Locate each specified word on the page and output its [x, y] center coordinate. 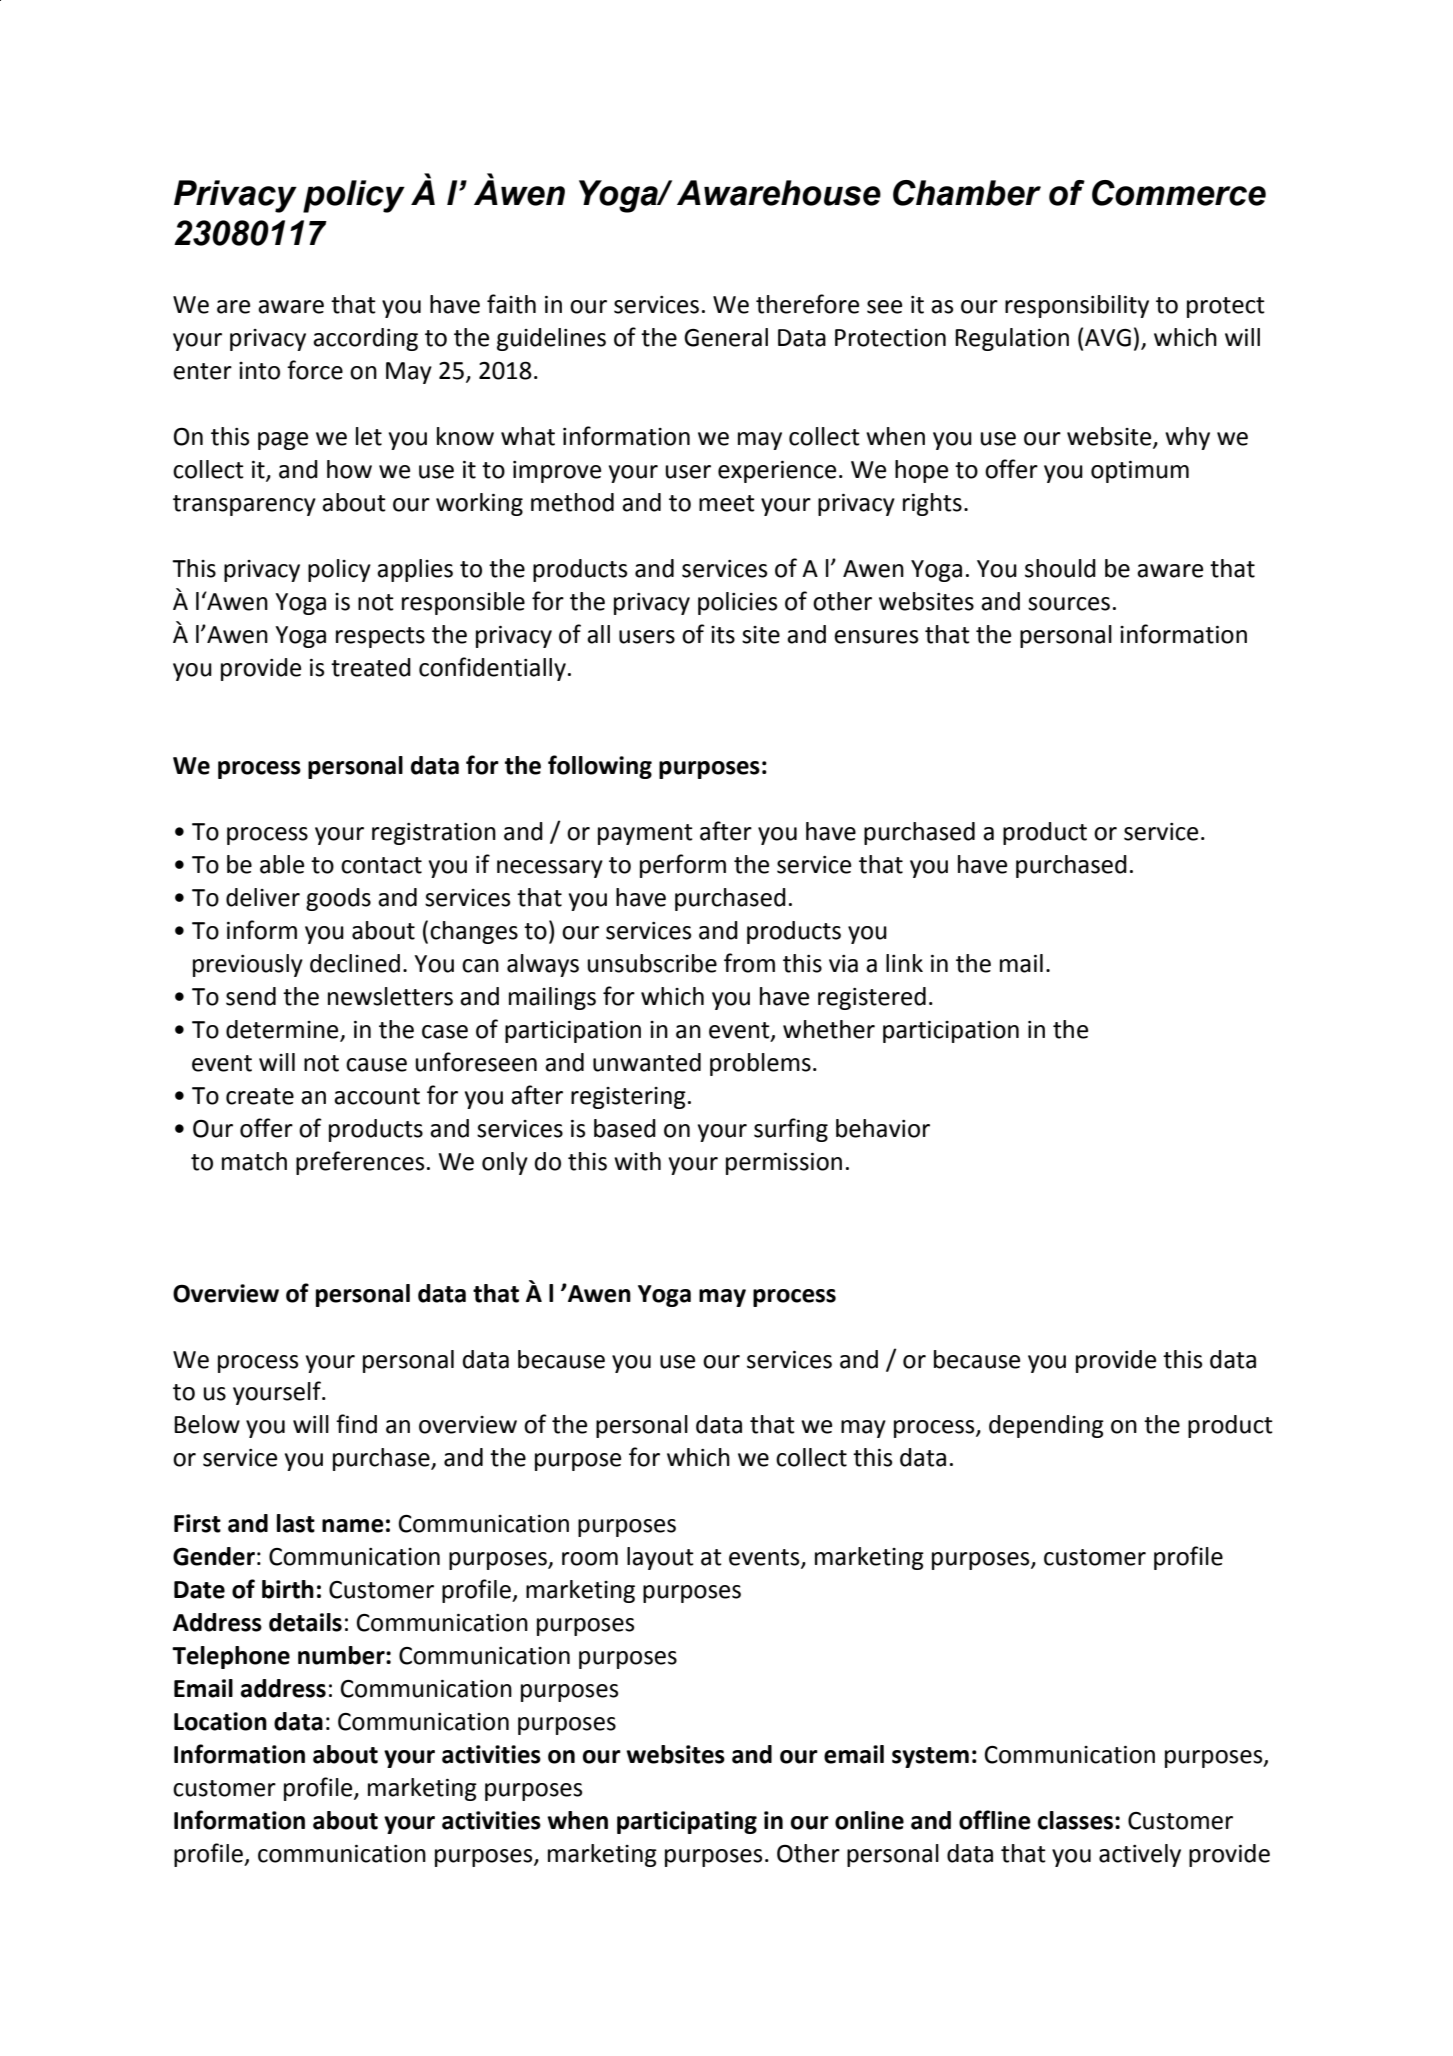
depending [1046, 1426]
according [365, 339]
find [356, 1424]
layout [660, 1558]
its [723, 635]
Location [220, 1721]
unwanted [647, 1062]
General [726, 337]
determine [283, 1030]
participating [687, 1822]
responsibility [1077, 306]
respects [380, 637]
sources [1069, 604]
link [904, 963]
